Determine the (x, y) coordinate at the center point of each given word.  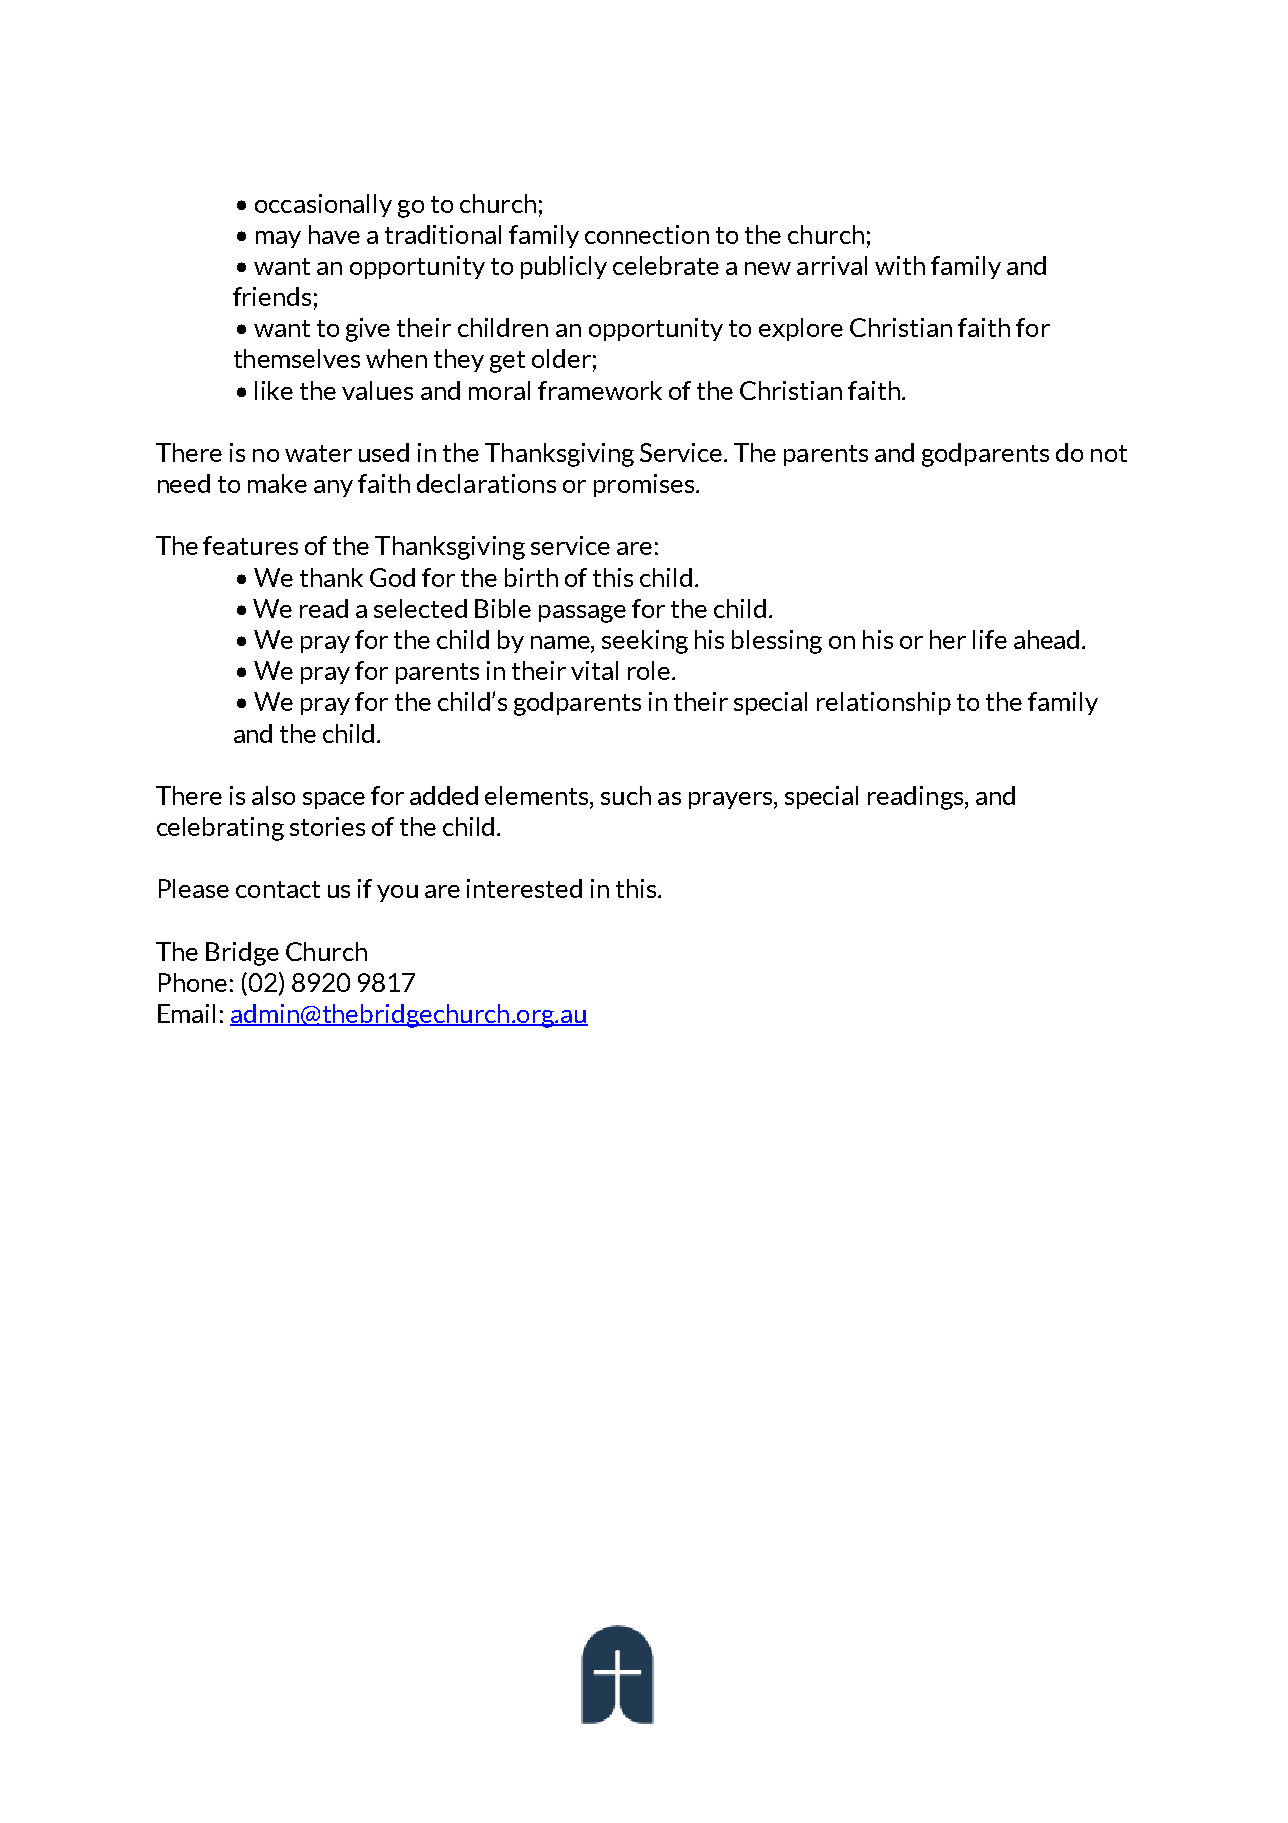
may (278, 239)
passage (582, 614)
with (900, 265)
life (990, 639)
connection (647, 234)
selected (420, 608)
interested (524, 888)
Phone (193, 982)
